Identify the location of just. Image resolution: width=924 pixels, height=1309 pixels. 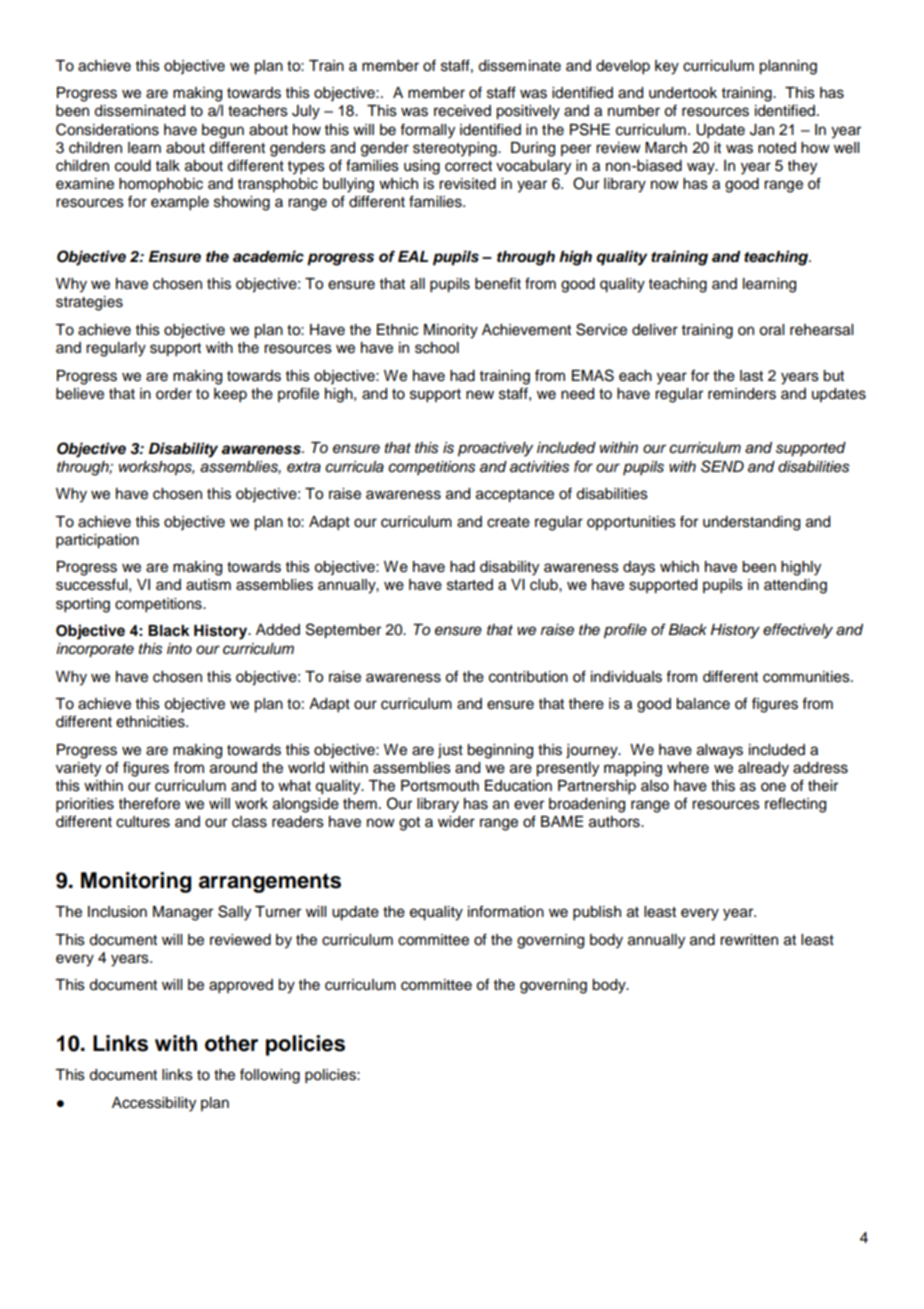
(450, 751).
